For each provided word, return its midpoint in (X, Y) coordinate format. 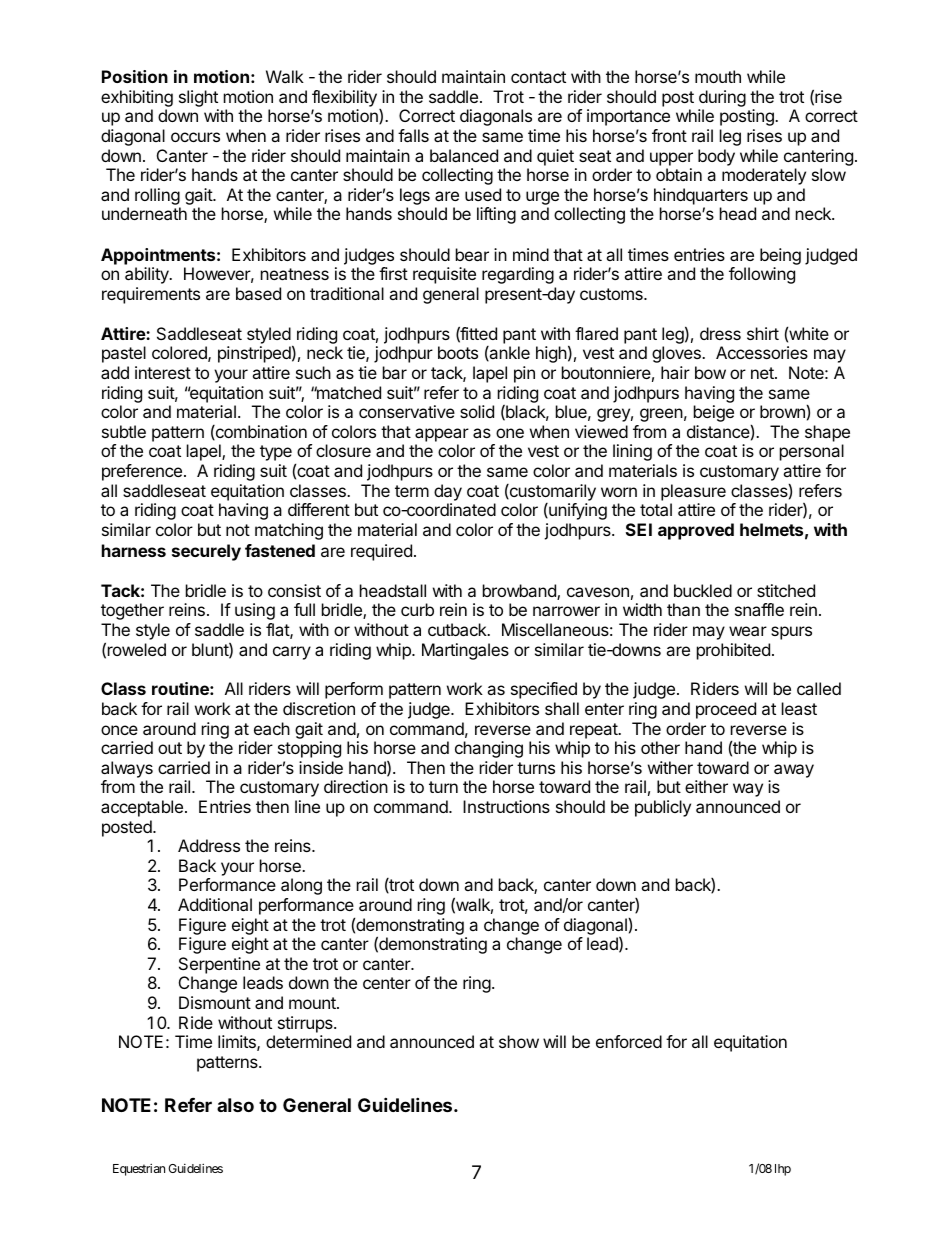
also (235, 1105)
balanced (464, 155)
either (706, 786)
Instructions (506, 806)
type (276, 453)
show (519, 1041)
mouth (718, 76)
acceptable (142, 808)
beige (714, 413)
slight (199, 100)
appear (442, 435)
